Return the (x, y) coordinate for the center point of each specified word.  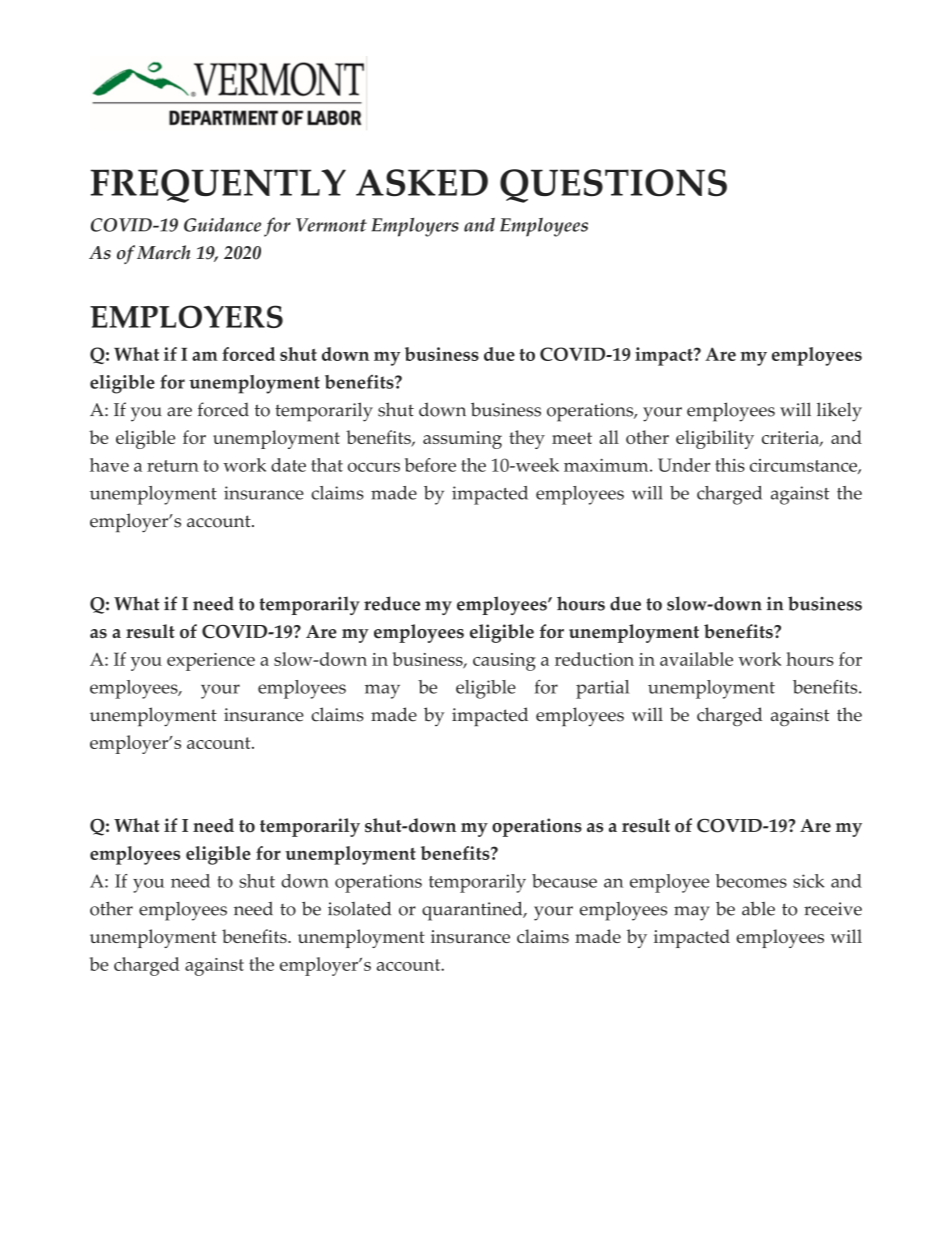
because (564, 881)
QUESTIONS (613, 186)
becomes (751, 881)
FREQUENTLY (218, 186)
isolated (359, 908)
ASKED (422, 183)
